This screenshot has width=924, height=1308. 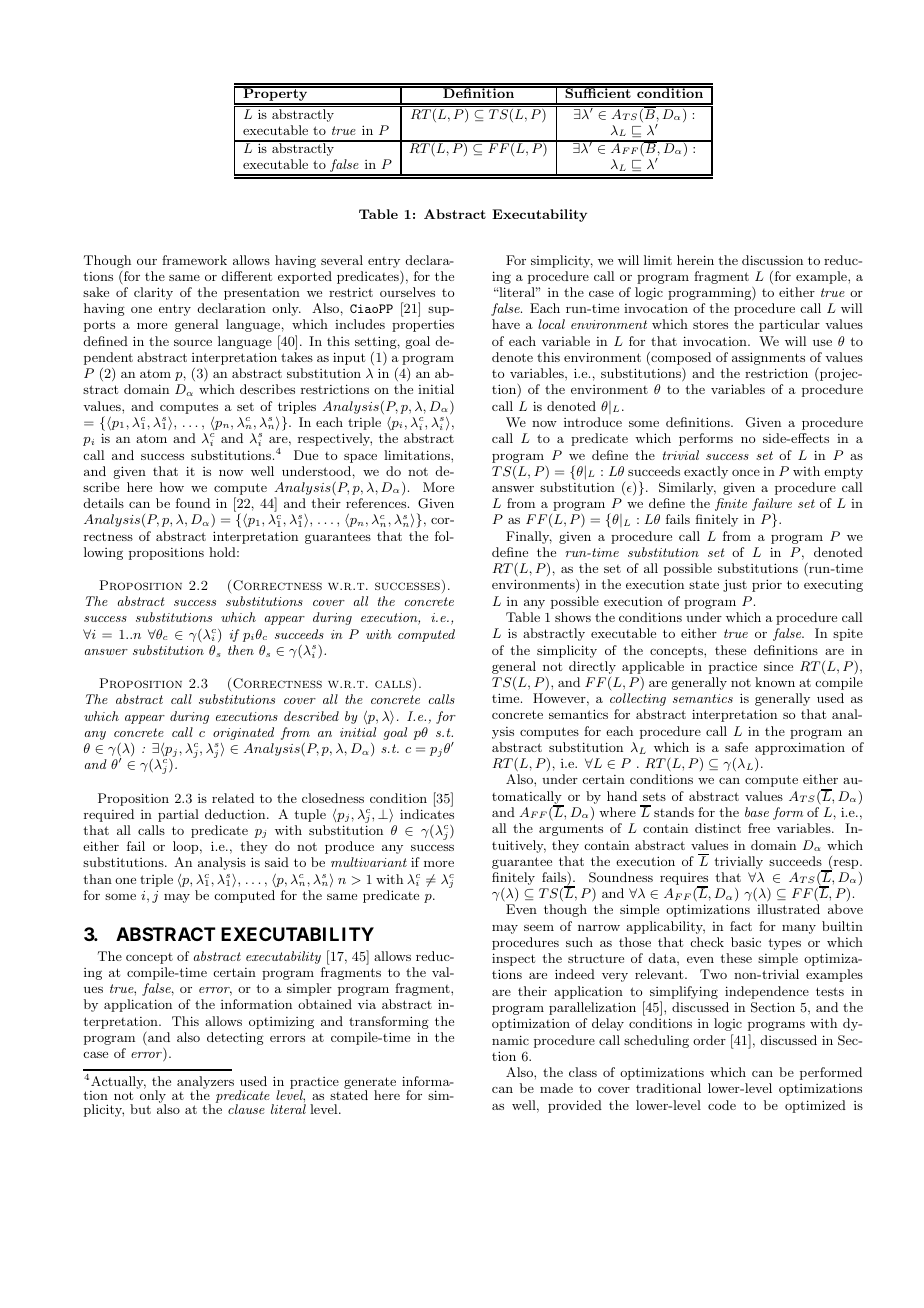 What do you see at coordinates (772, 260) in the screenshot?
I see `discussion` at bounding box center [772, 260].
